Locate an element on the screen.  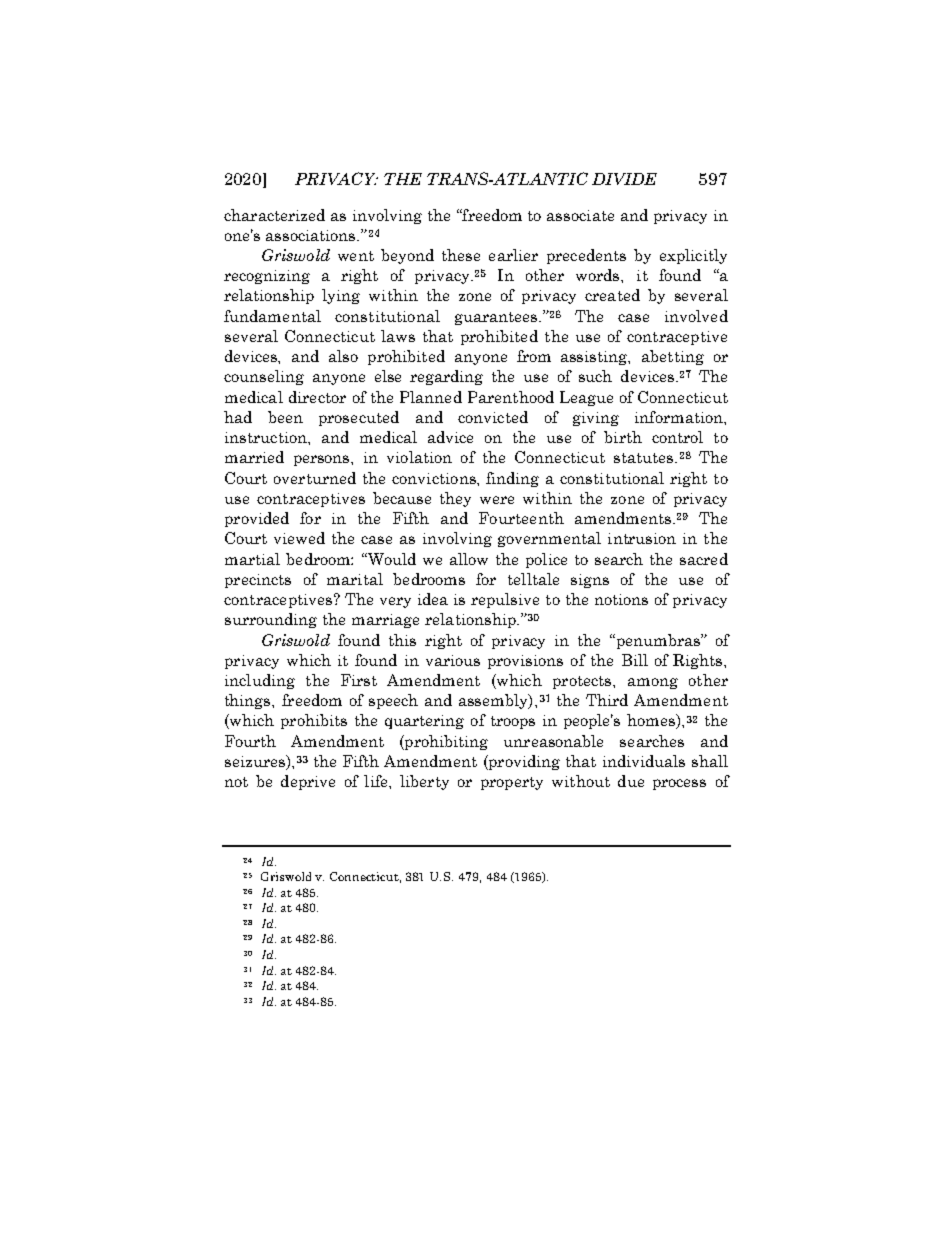
individuals is located at coordinates (644, 761).
